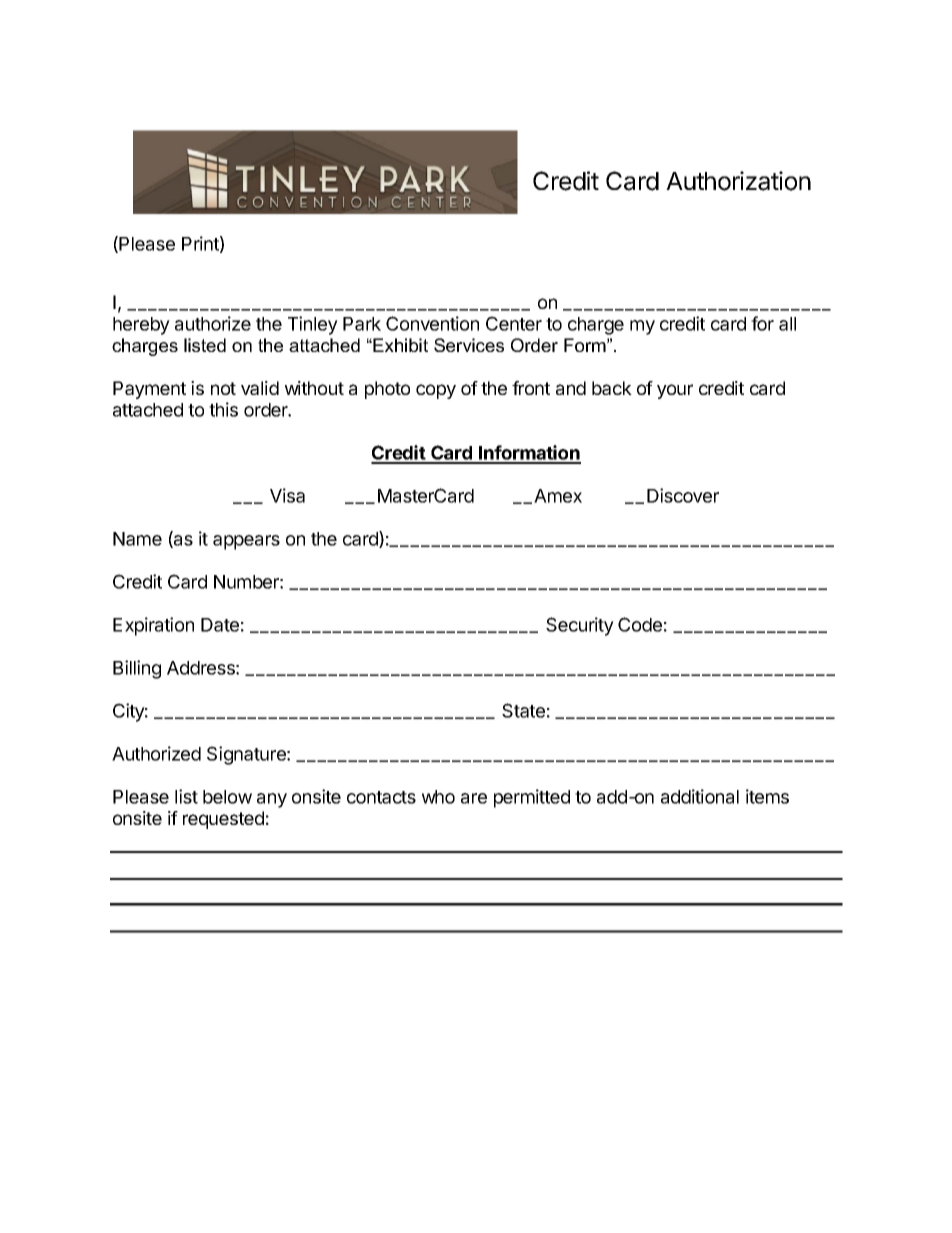 The width and height of the page is (952, 1233). Describe the element at coordinates (738, 181) in the page. I see `Authorization` at that location.
